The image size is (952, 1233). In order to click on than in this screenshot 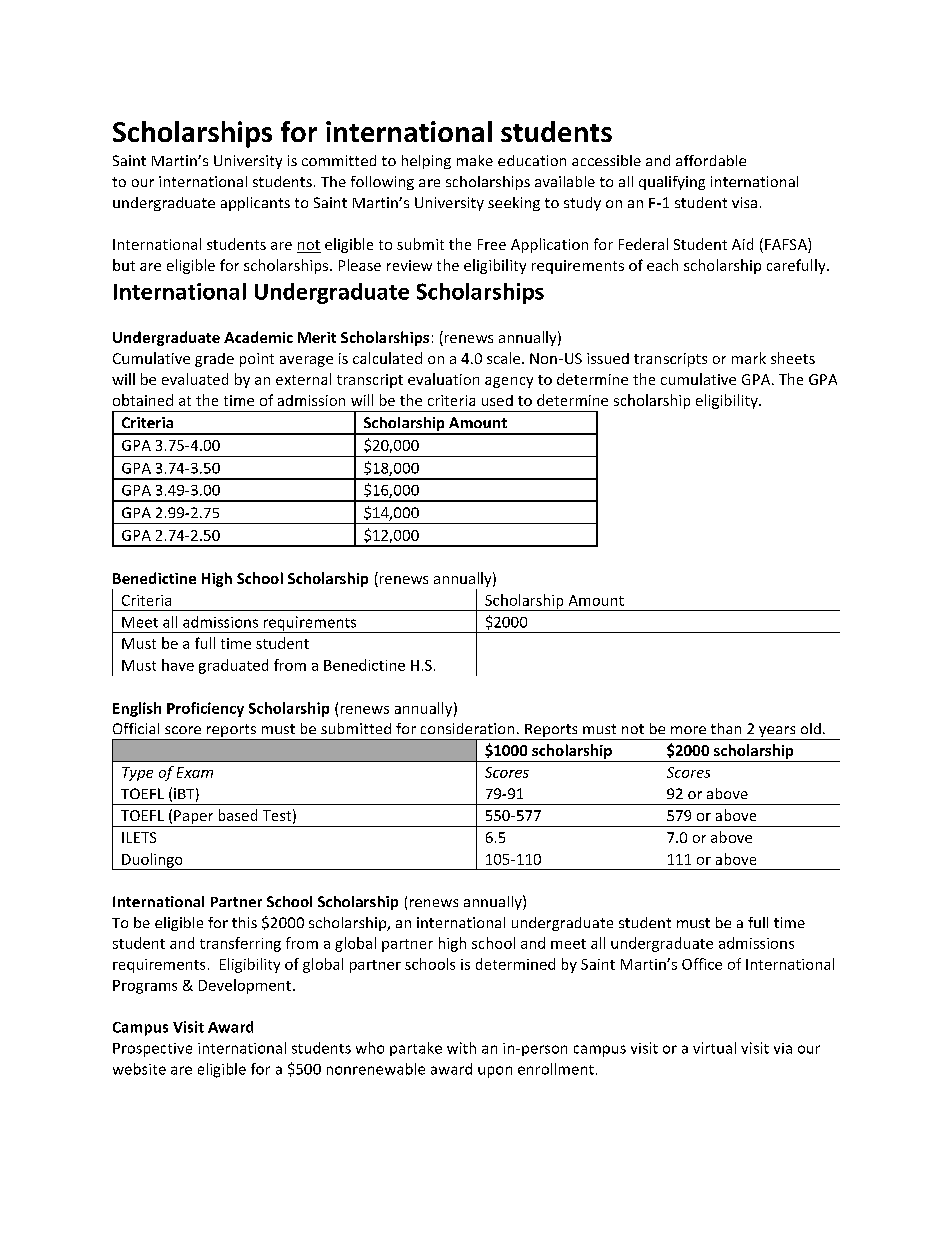, I will do `click(726, 728)`.
